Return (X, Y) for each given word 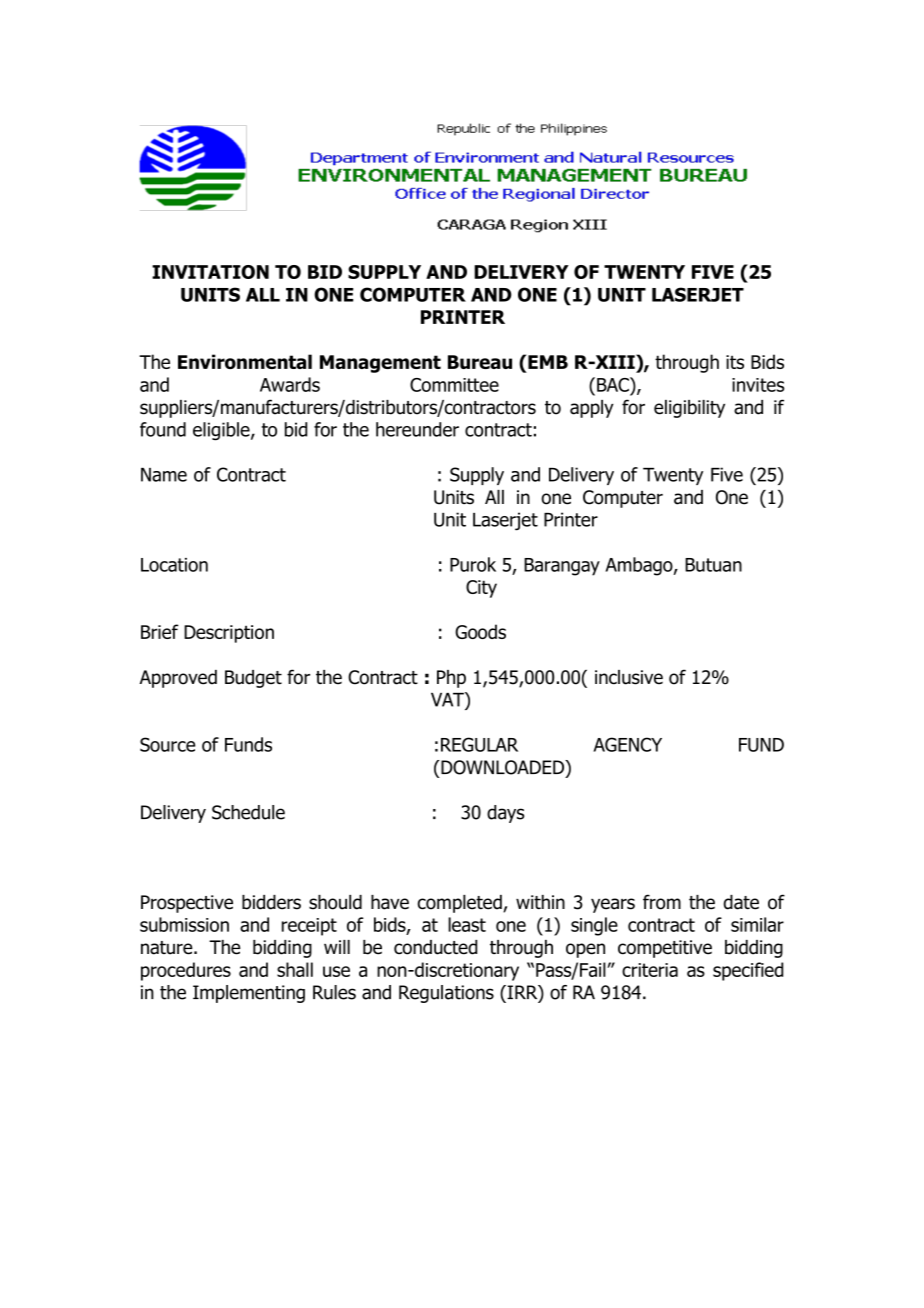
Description (229, 634)
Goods (480, 631)
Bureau (480, 362)
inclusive (629, 677)
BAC (614, 384)
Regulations (446, 994)
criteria (650, 970)
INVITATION (210, 272)
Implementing (249, 994)
